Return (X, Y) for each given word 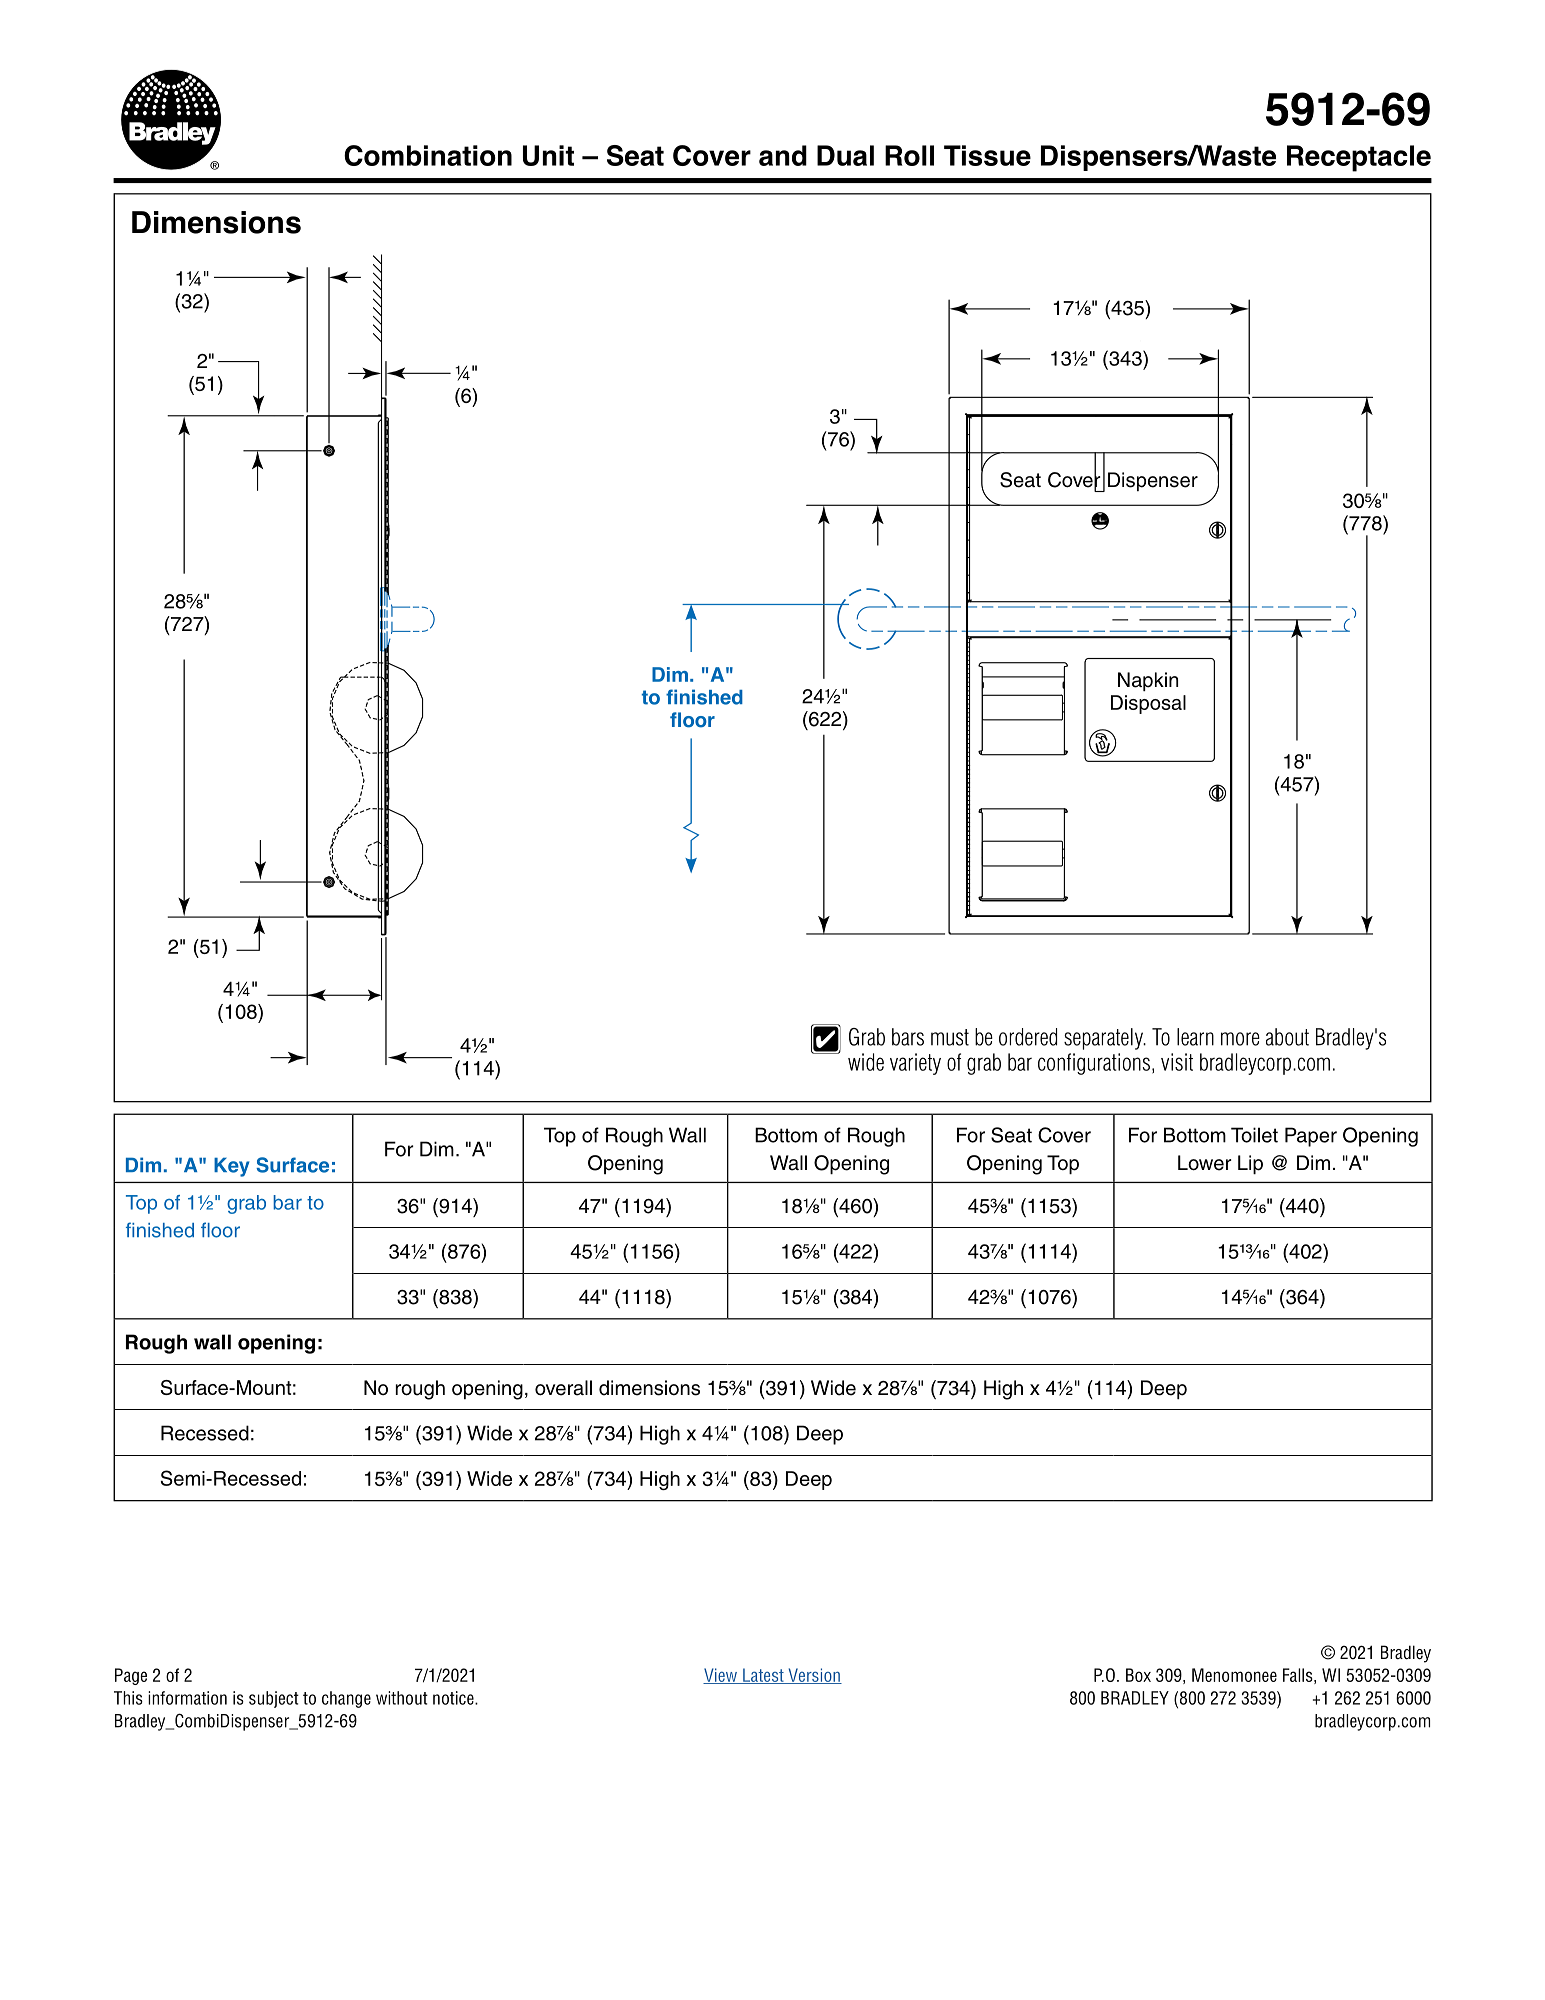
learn (1195, 1037)
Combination (428, 155)
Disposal (1148, 704)
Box (1138, 1675)
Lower (1205, 1163)
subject (274, 1699)
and (783, 155)
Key (231, 1167)
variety (915, 1064)
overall (563, 1388)
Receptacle (1359, 158)
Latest (763, 1676)
